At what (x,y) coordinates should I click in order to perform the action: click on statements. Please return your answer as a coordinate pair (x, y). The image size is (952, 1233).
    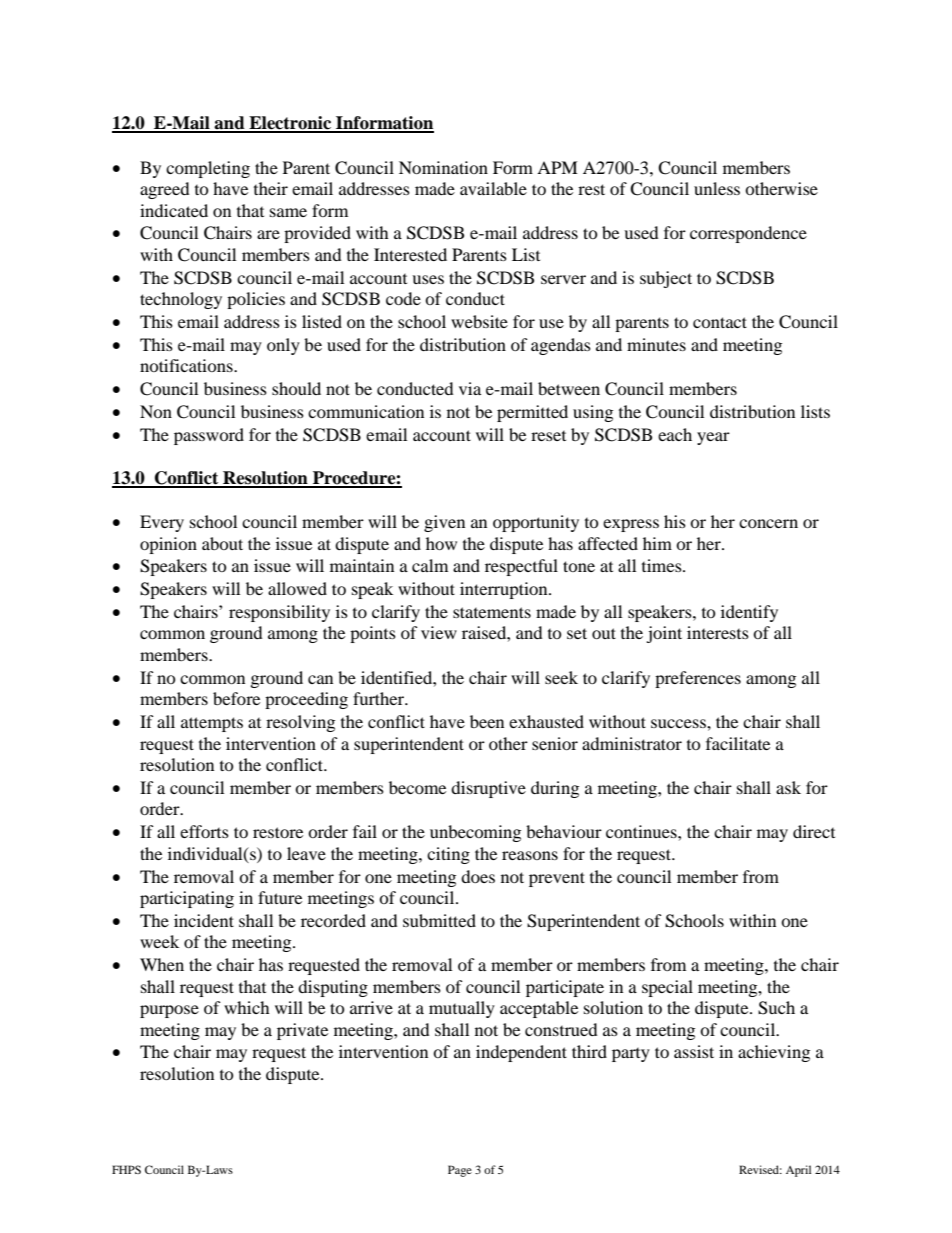
    Looking at the image, I should click on (492, 612).
